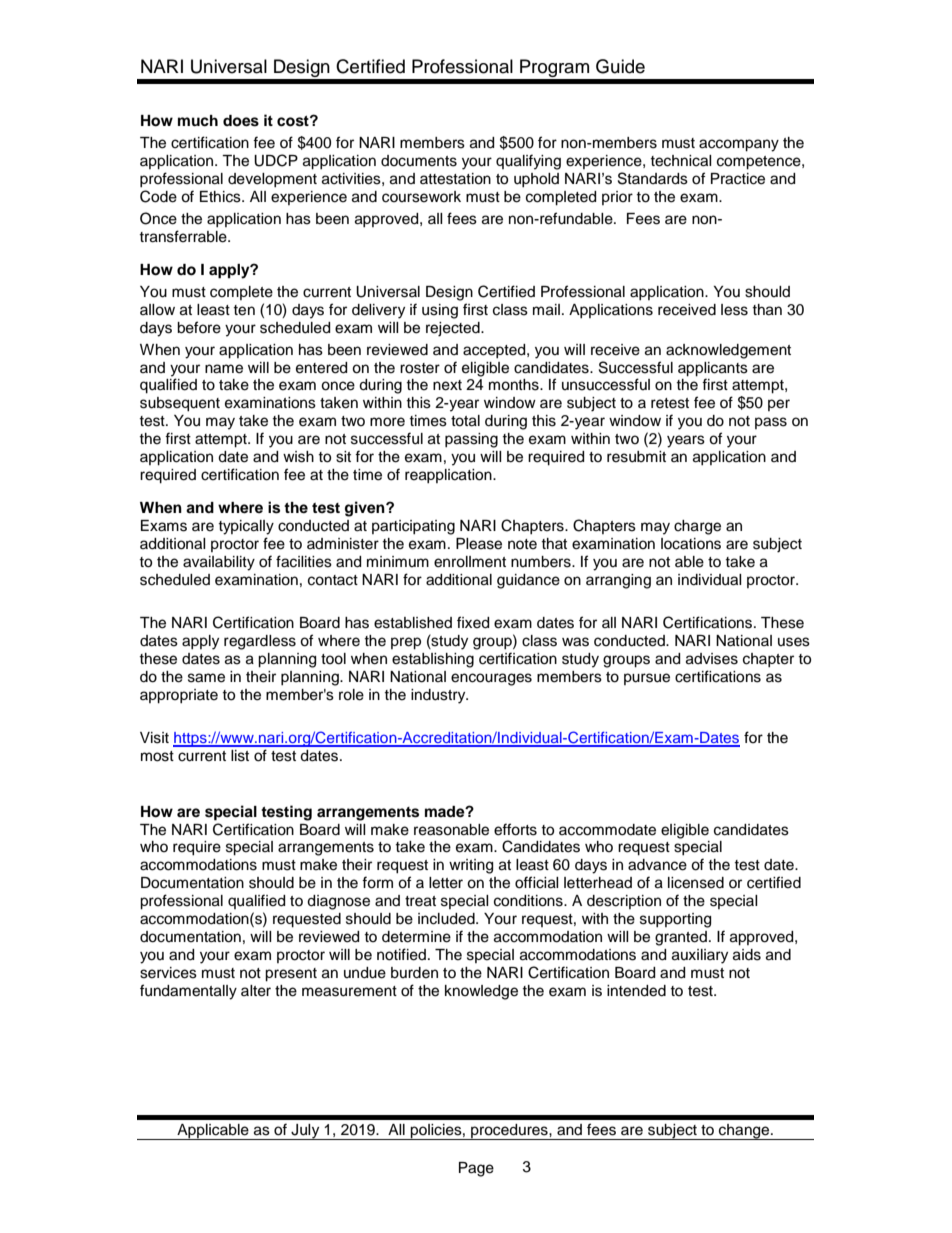  I want to click on does, so click(241, 121).
